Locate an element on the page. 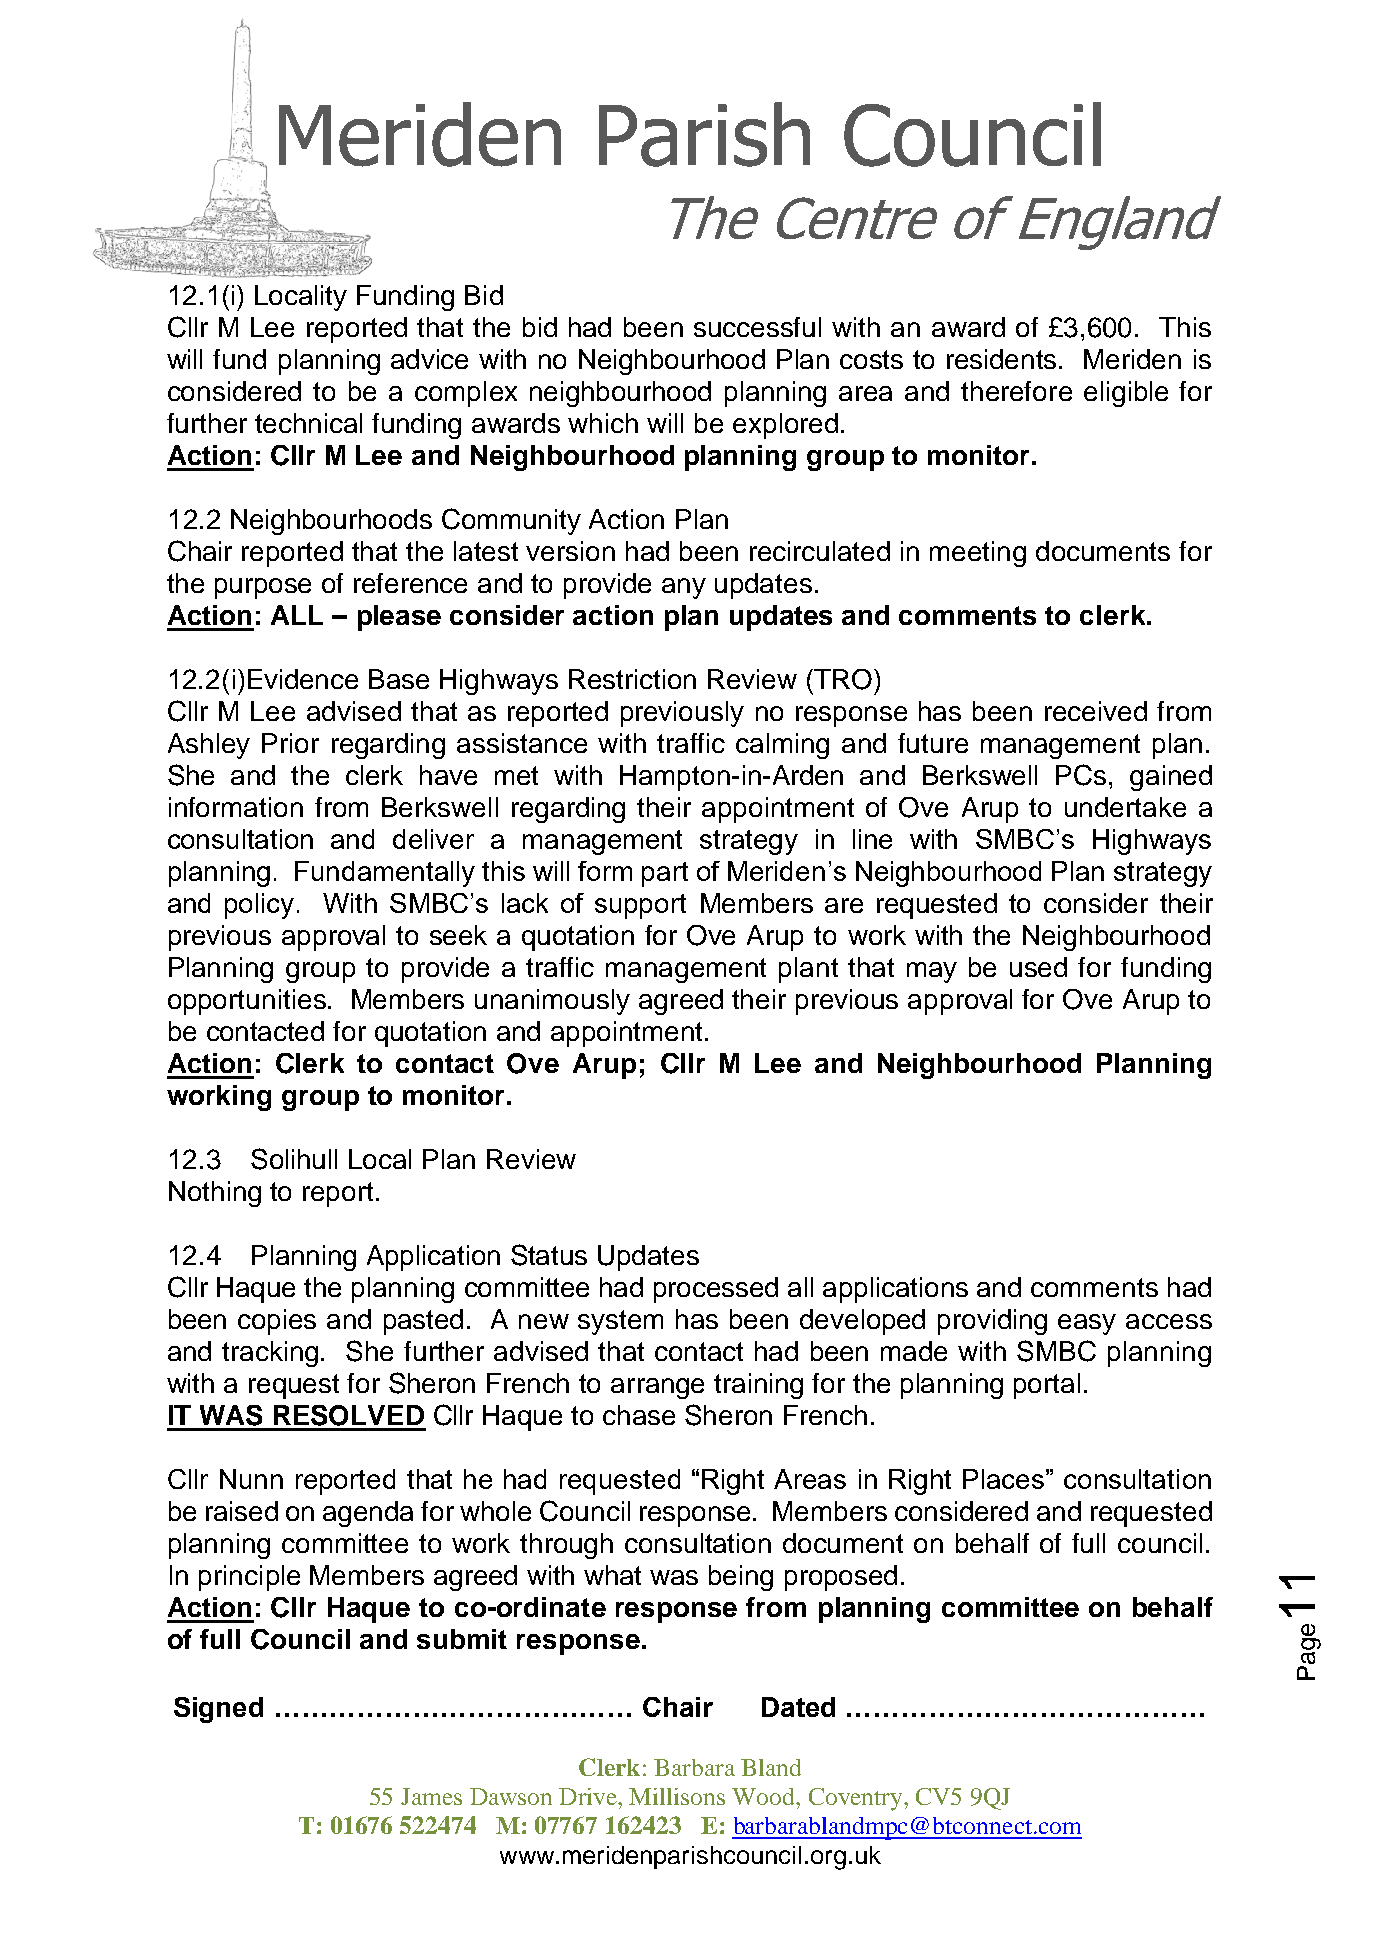 The width and height of the document is (1380, 1951). unanimously is located at coordinates (552, 1002).
